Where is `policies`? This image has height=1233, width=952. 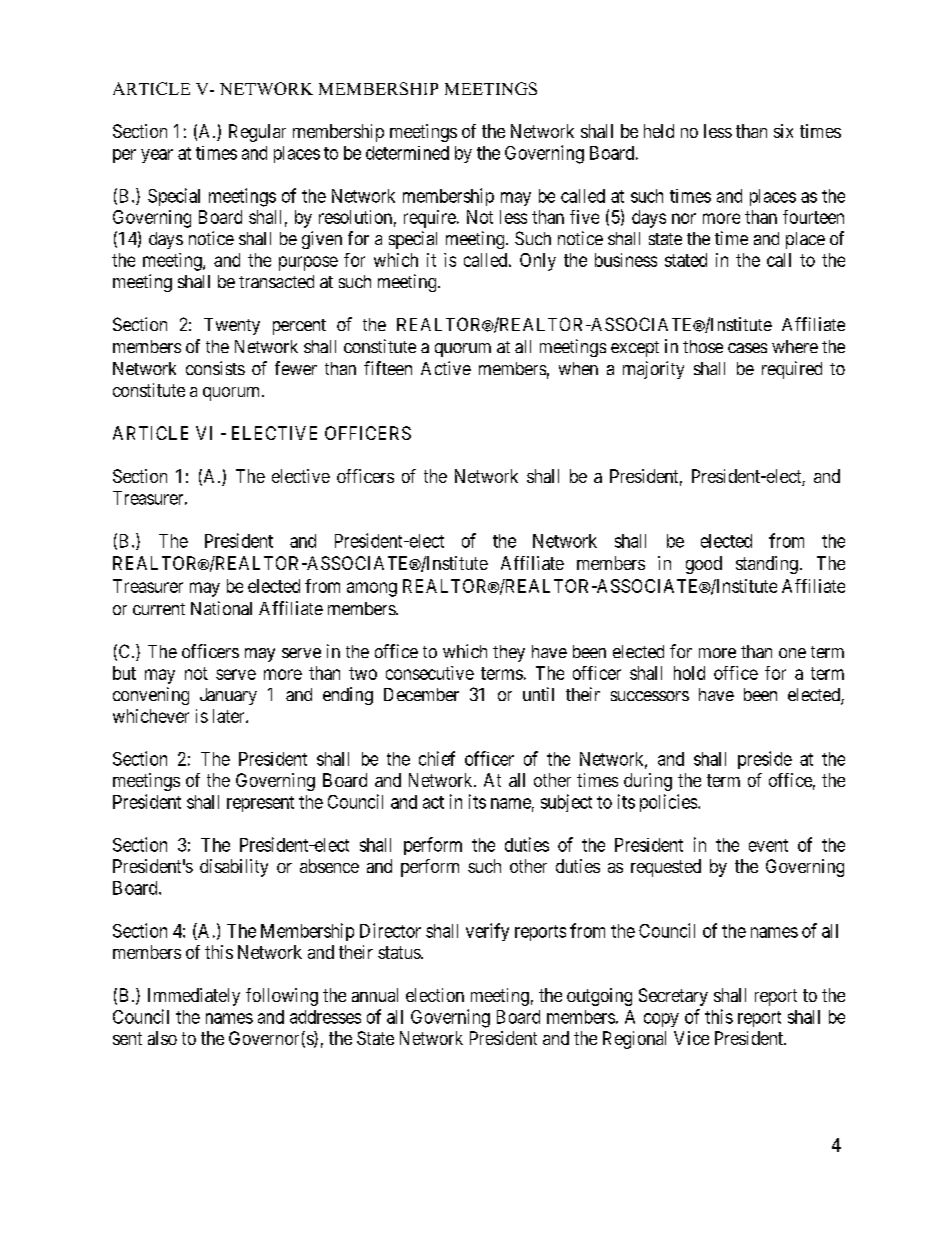
policies is located at coordinates (669, 803).
